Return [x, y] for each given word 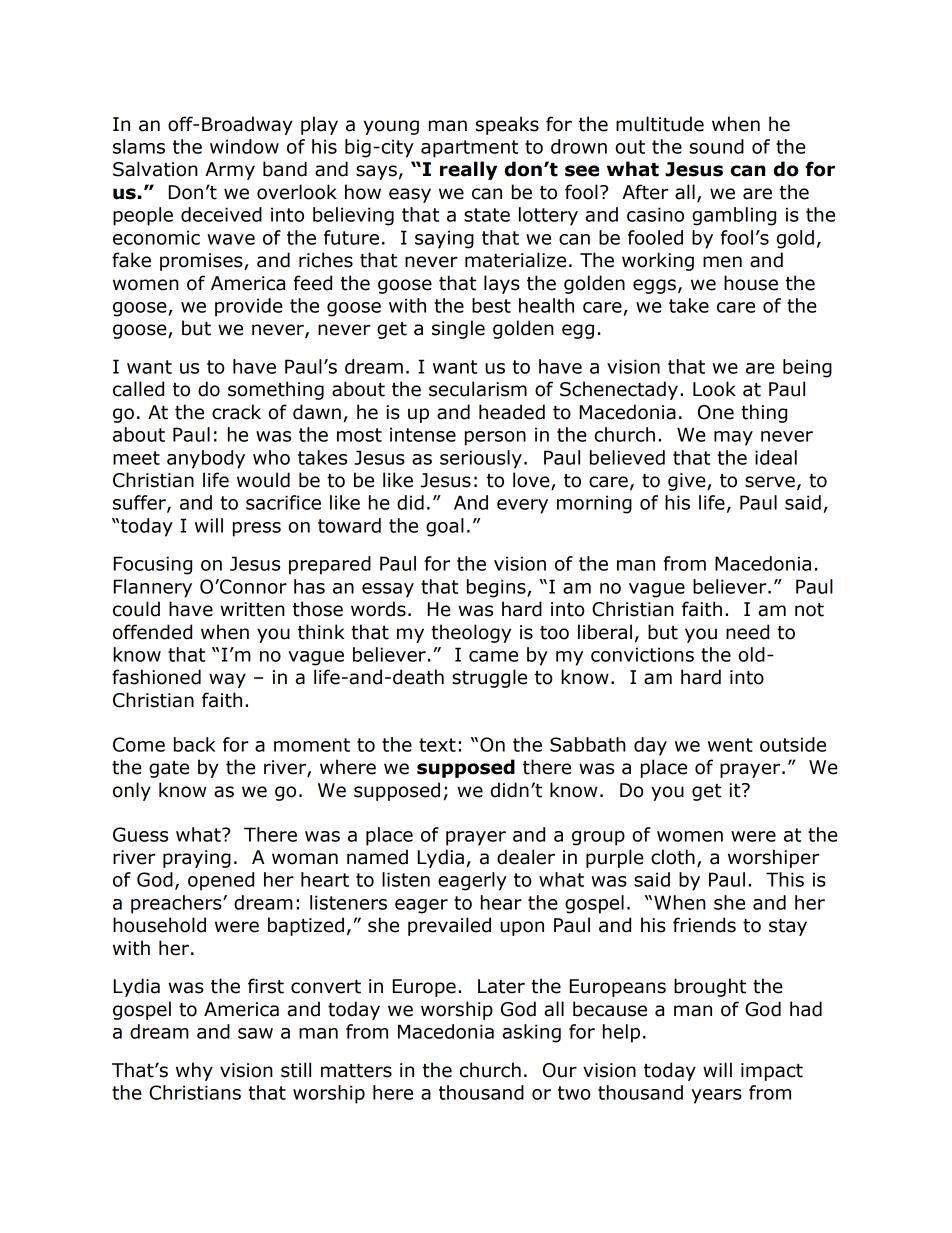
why [194, 1071]
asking [531, 1033]
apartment [469, 149]
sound [717, 146]
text [437, 745]
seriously [481, 459]
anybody [206, 459]
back [195, 744]
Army [230, 171]
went [730, 745]
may [733, 438]
